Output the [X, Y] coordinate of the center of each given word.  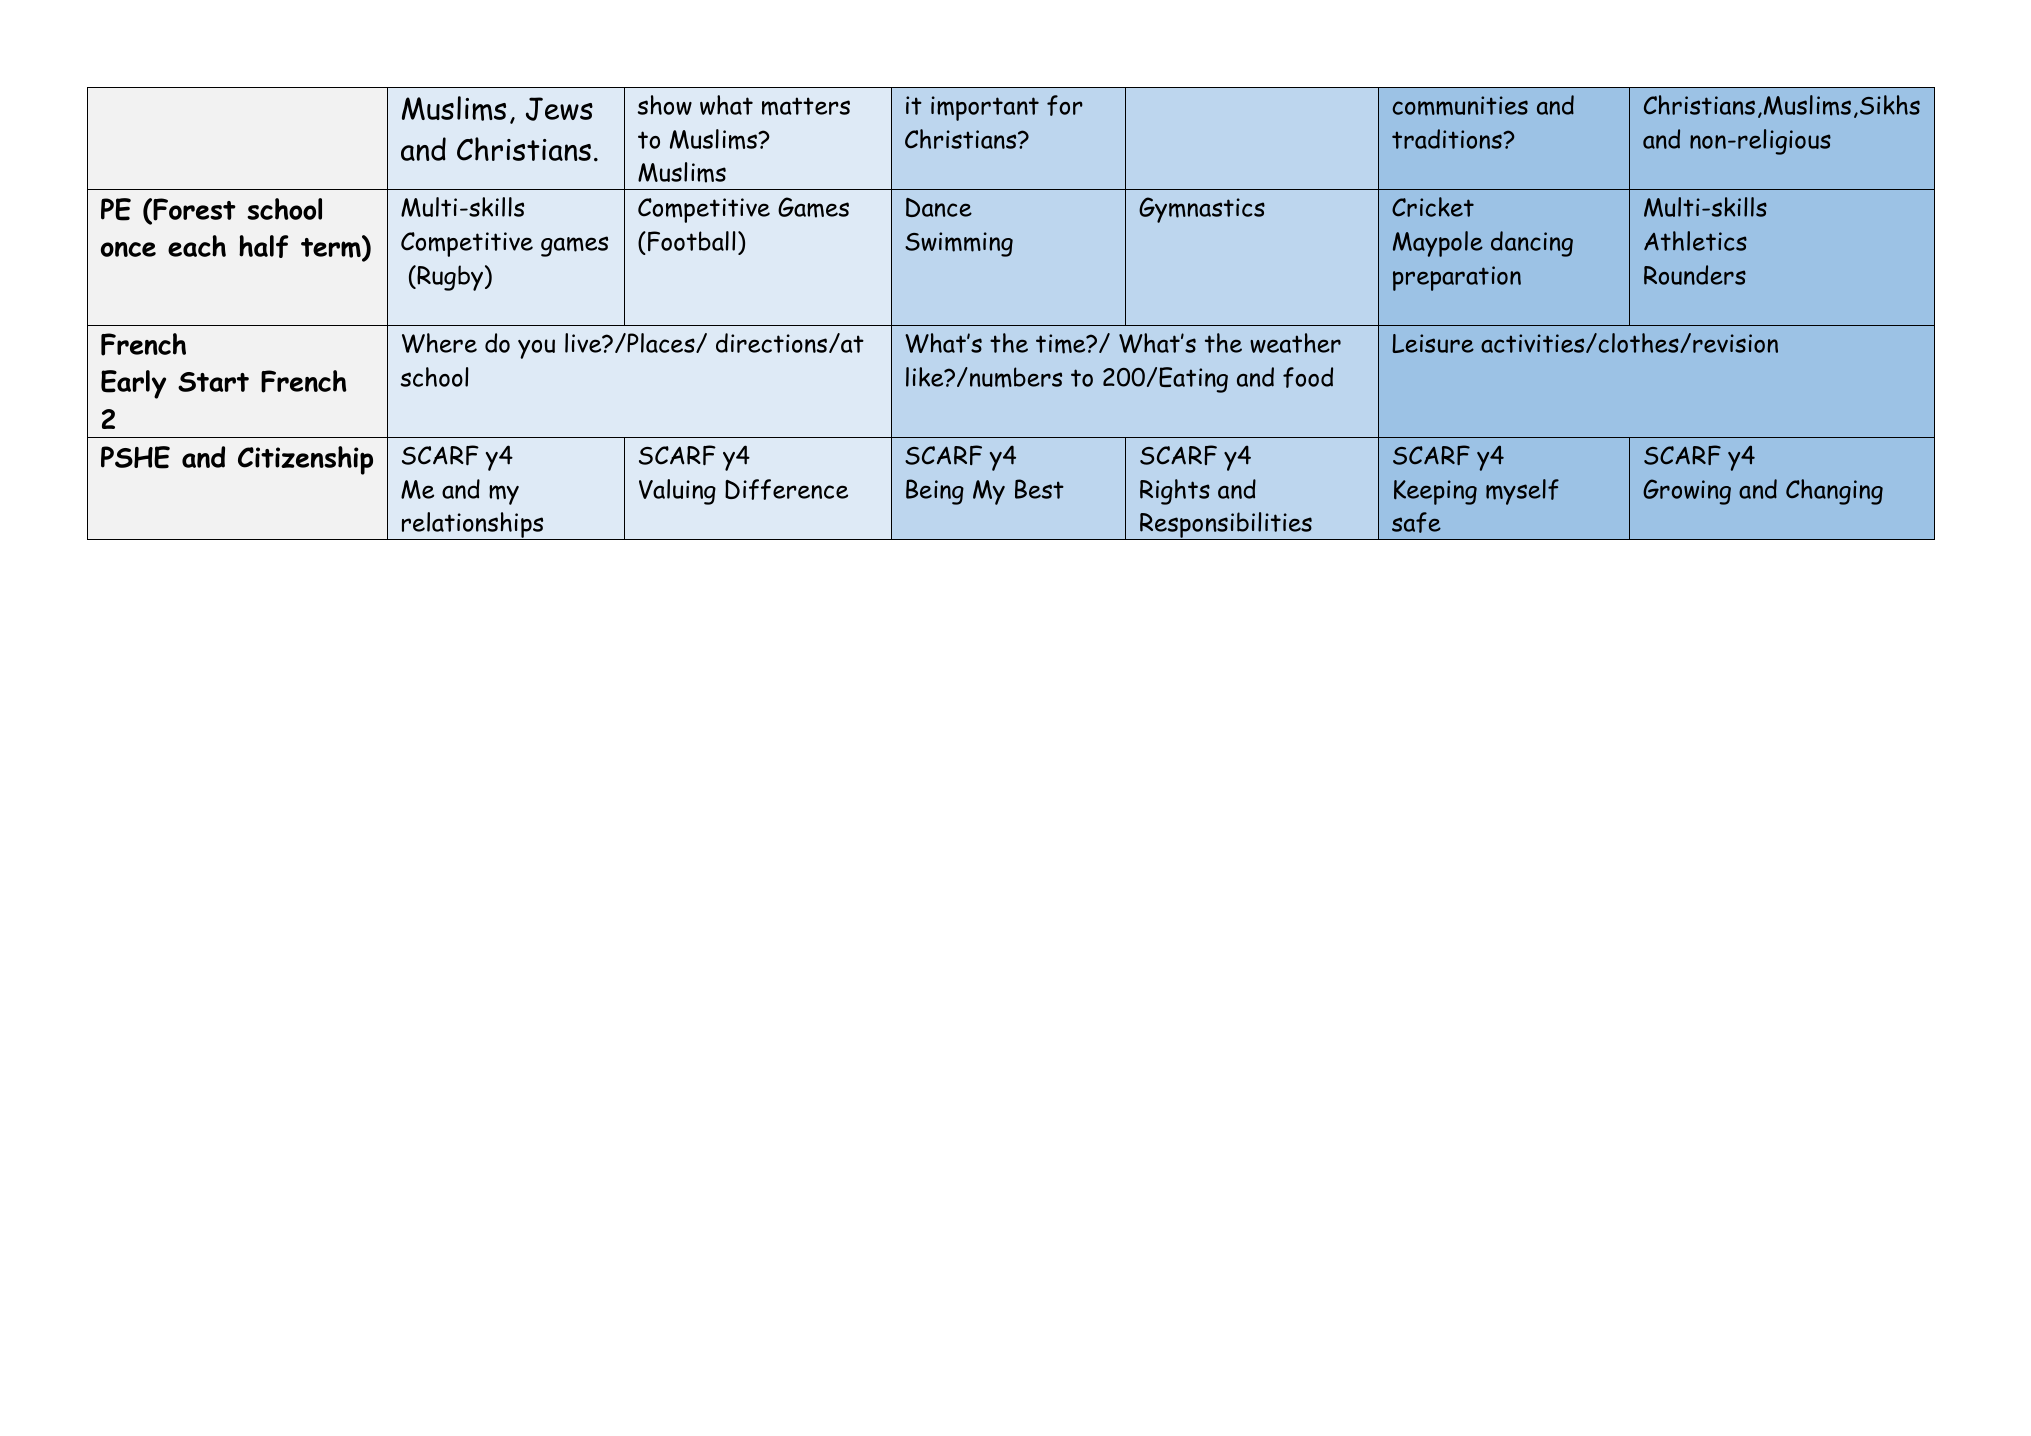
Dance [939, 207]
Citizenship [305, 460]
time [1062, 344]
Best [1039, 489]
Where [439, 343]
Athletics [1695, 241]
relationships [473, 526]
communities [1460, 106]
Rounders [1695, 275]
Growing [1687, 492]
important [985, 108]
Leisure [1433, 343]
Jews [559, 109]
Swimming [959, 244]
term [332, 248]
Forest [193, 210]
